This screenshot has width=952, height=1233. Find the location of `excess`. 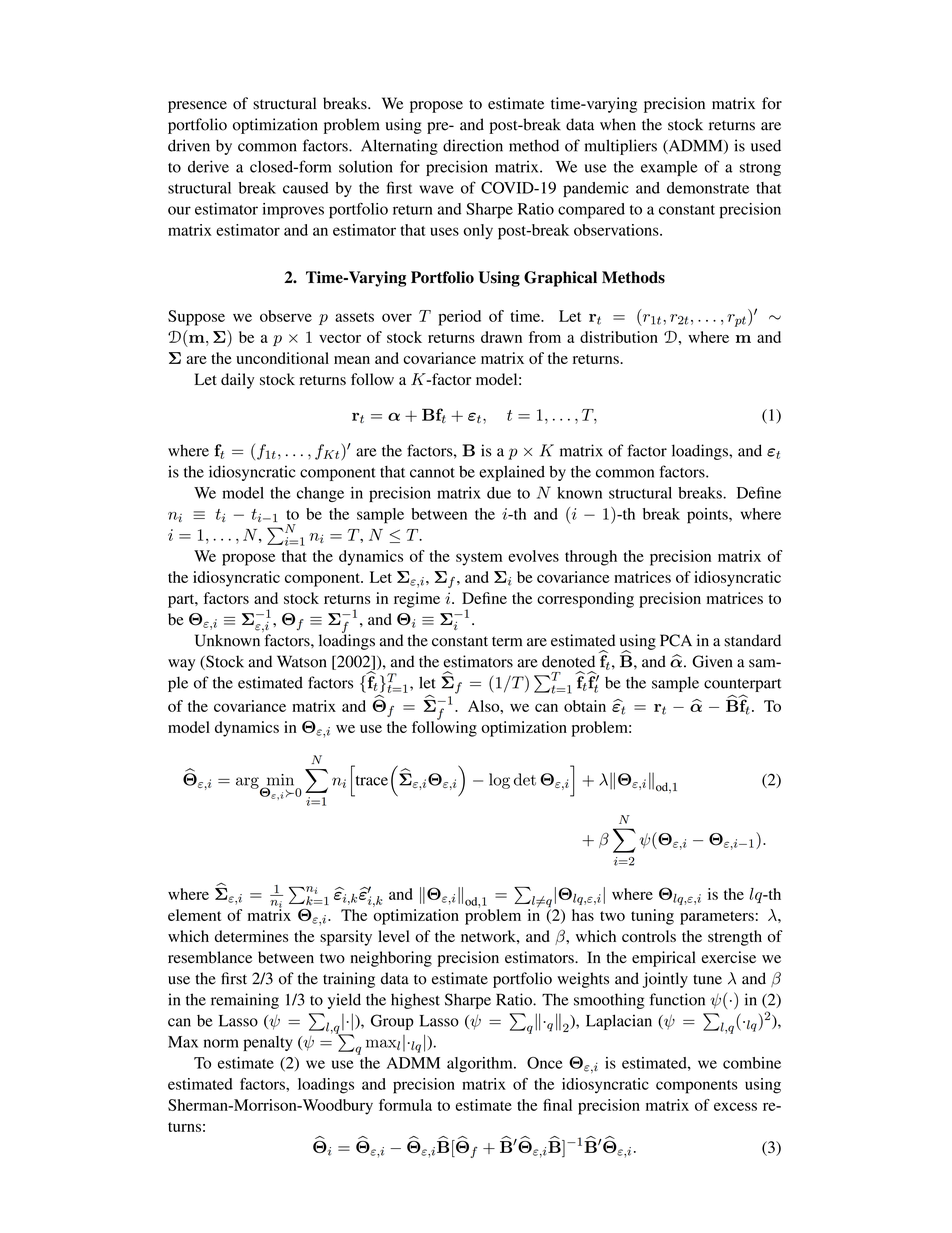

excess is located at coordinates (735, 1106).
